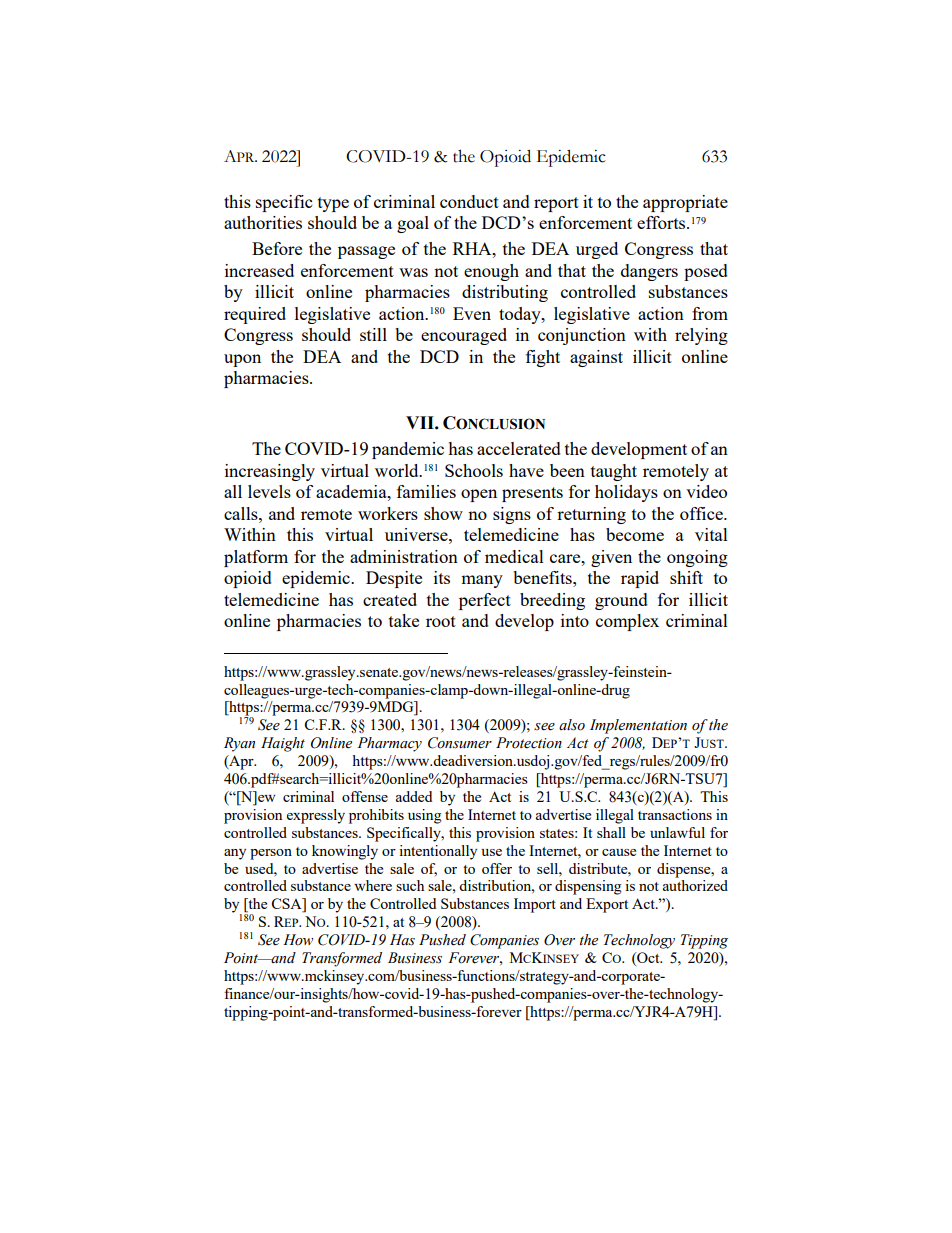 This screenshot has height=1233, width=952. Describe the element at coordinates (263, 222) in the screenshot. I see `authorities` at that location.
